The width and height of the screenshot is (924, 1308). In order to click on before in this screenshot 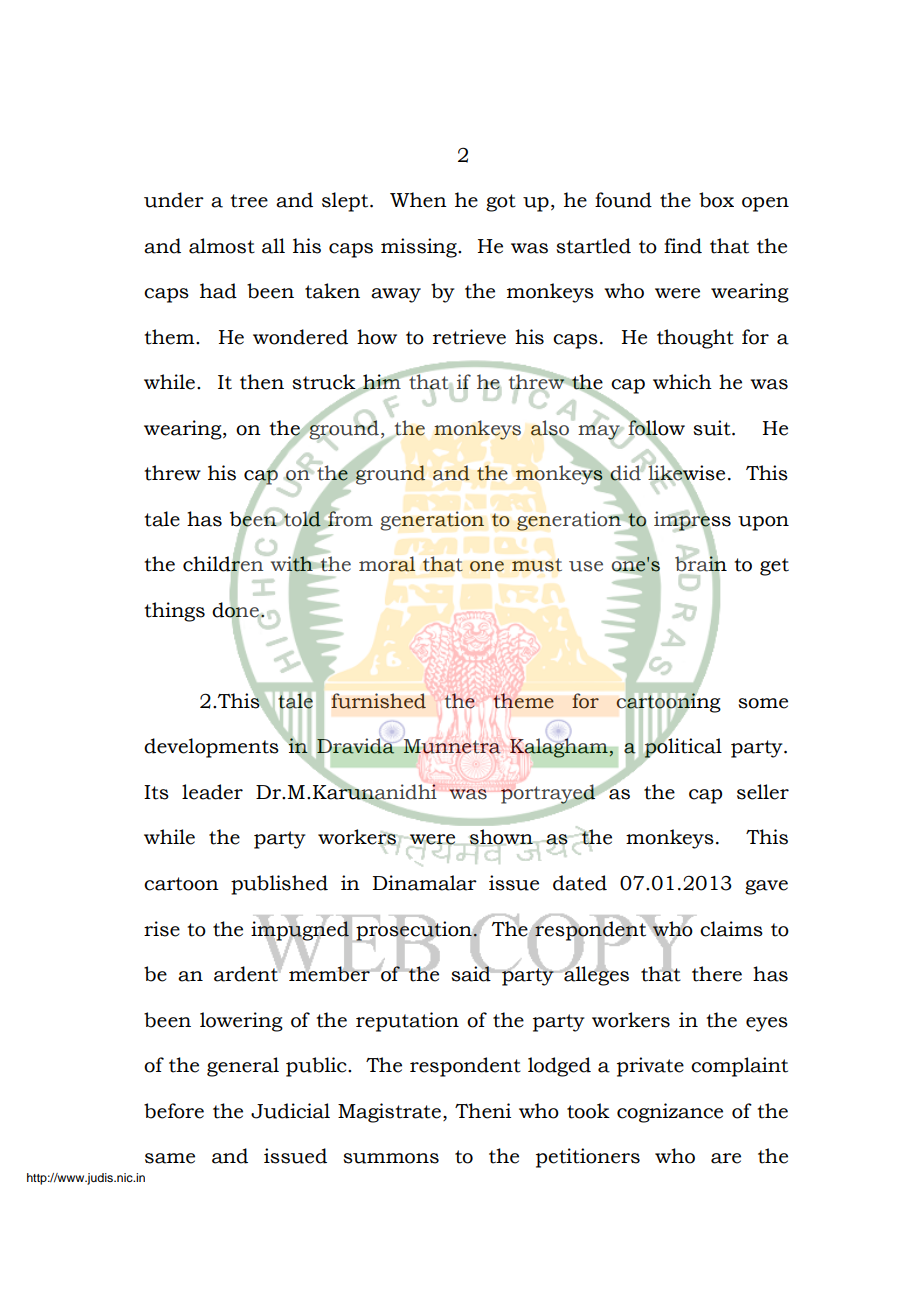, I will do `click(174, 1111)`.
